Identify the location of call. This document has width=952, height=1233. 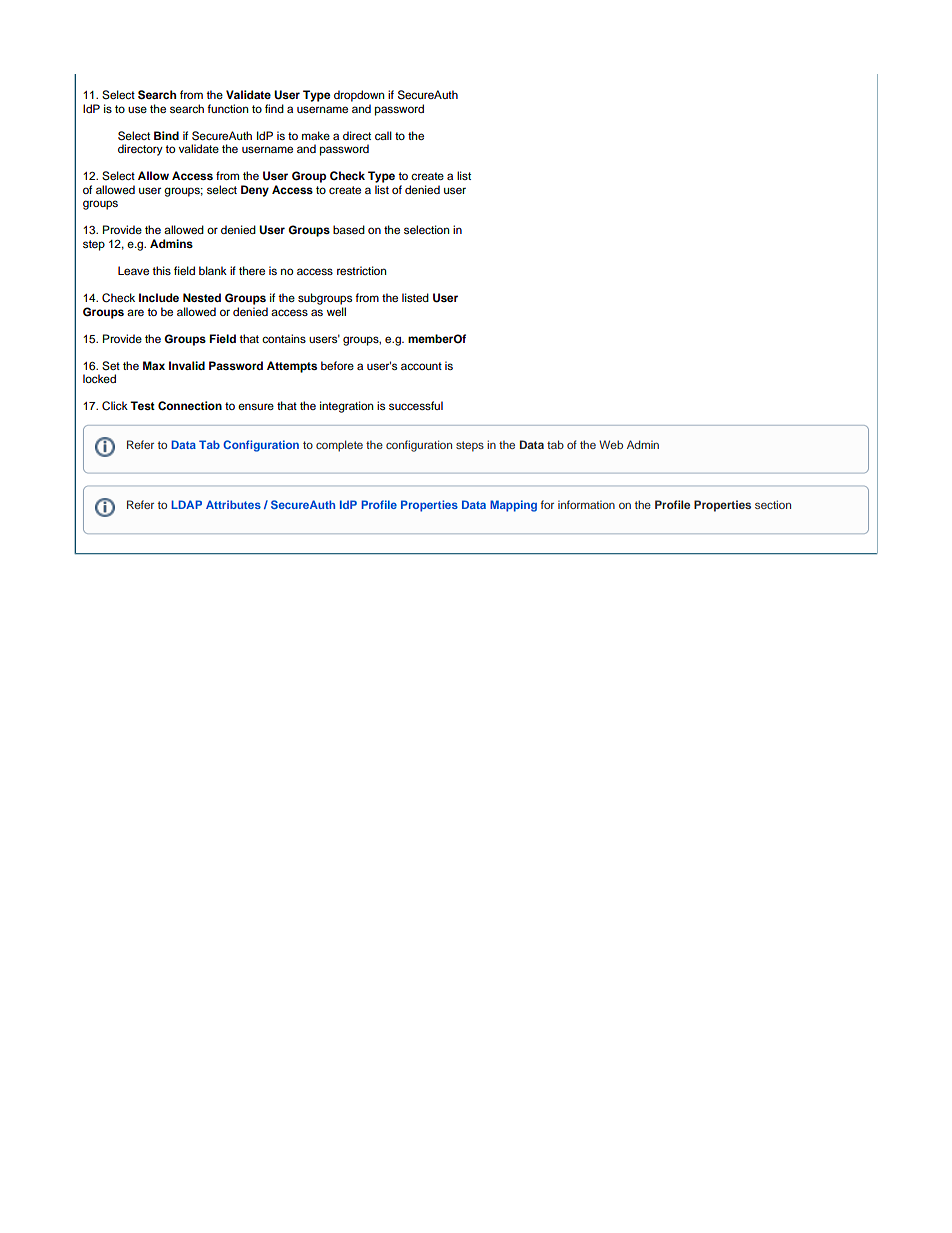
(383, 135).
